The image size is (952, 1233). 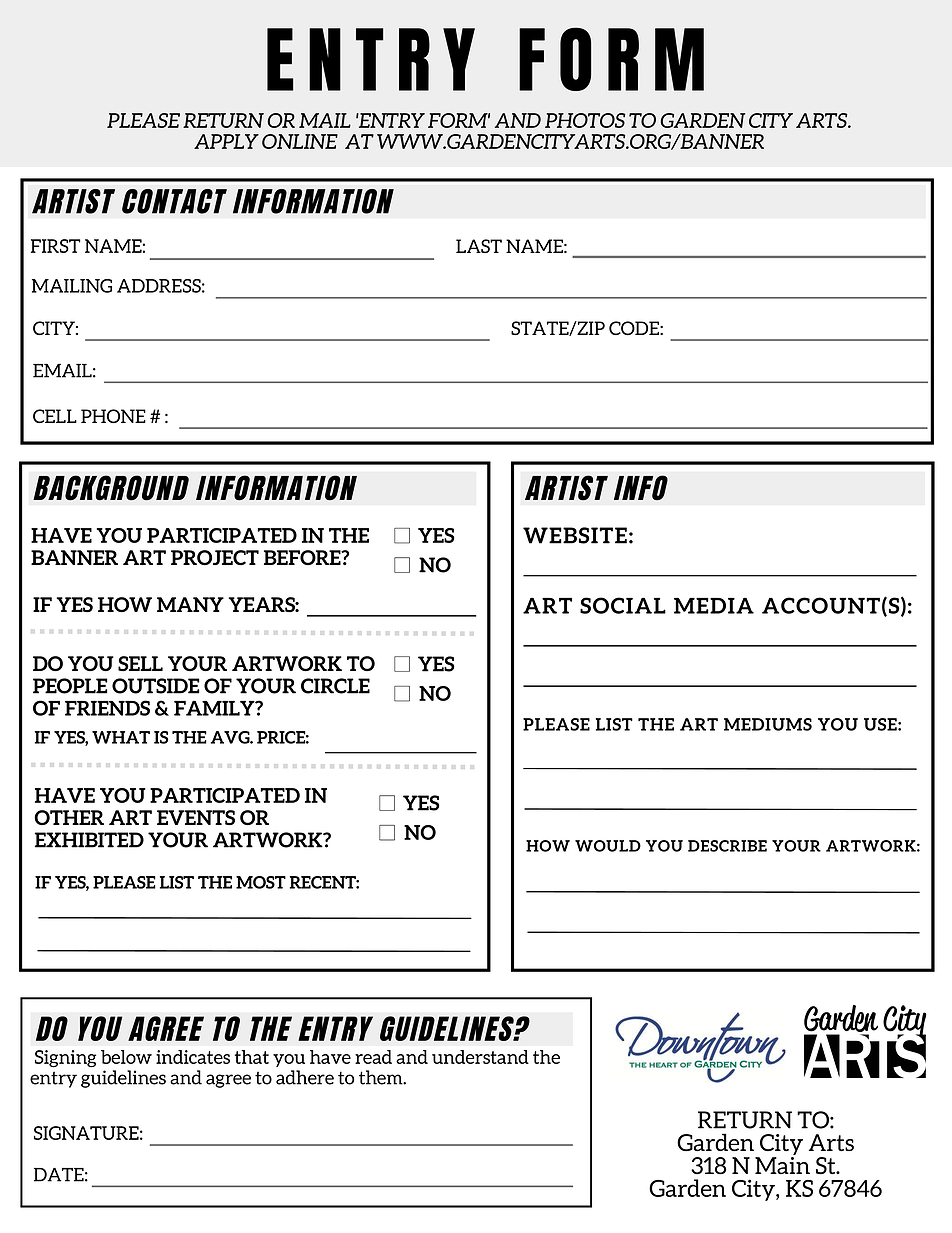 What do you see at coordinates (174, 201) in the document?
I see `CONTACT` at bounding box center [174, 201].
